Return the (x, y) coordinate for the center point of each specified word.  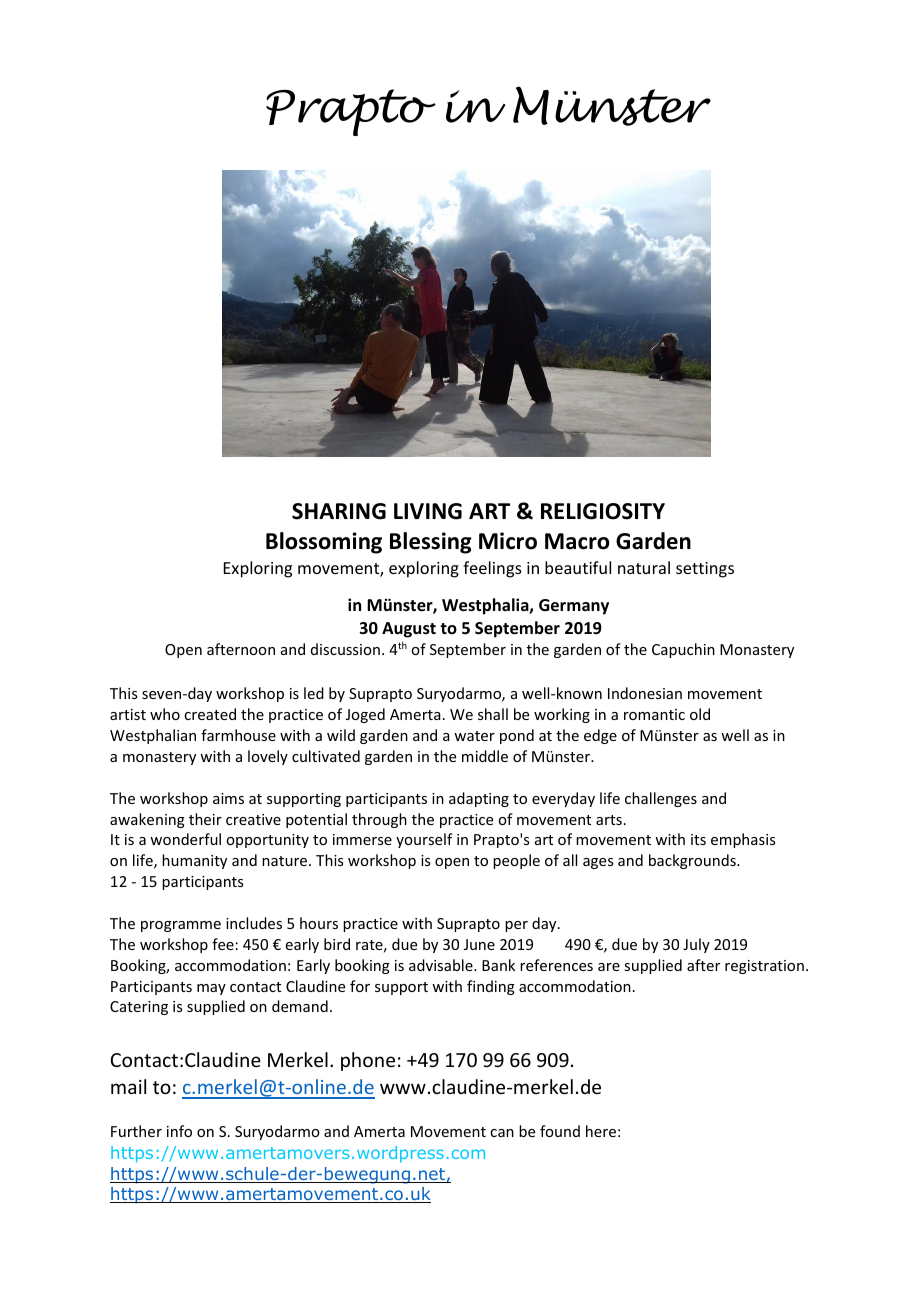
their (205, 819)
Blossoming (324, 543)
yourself (424, 840)
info (179, 1131)
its (698, 839)
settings (705, 570)
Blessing (431, 543)
